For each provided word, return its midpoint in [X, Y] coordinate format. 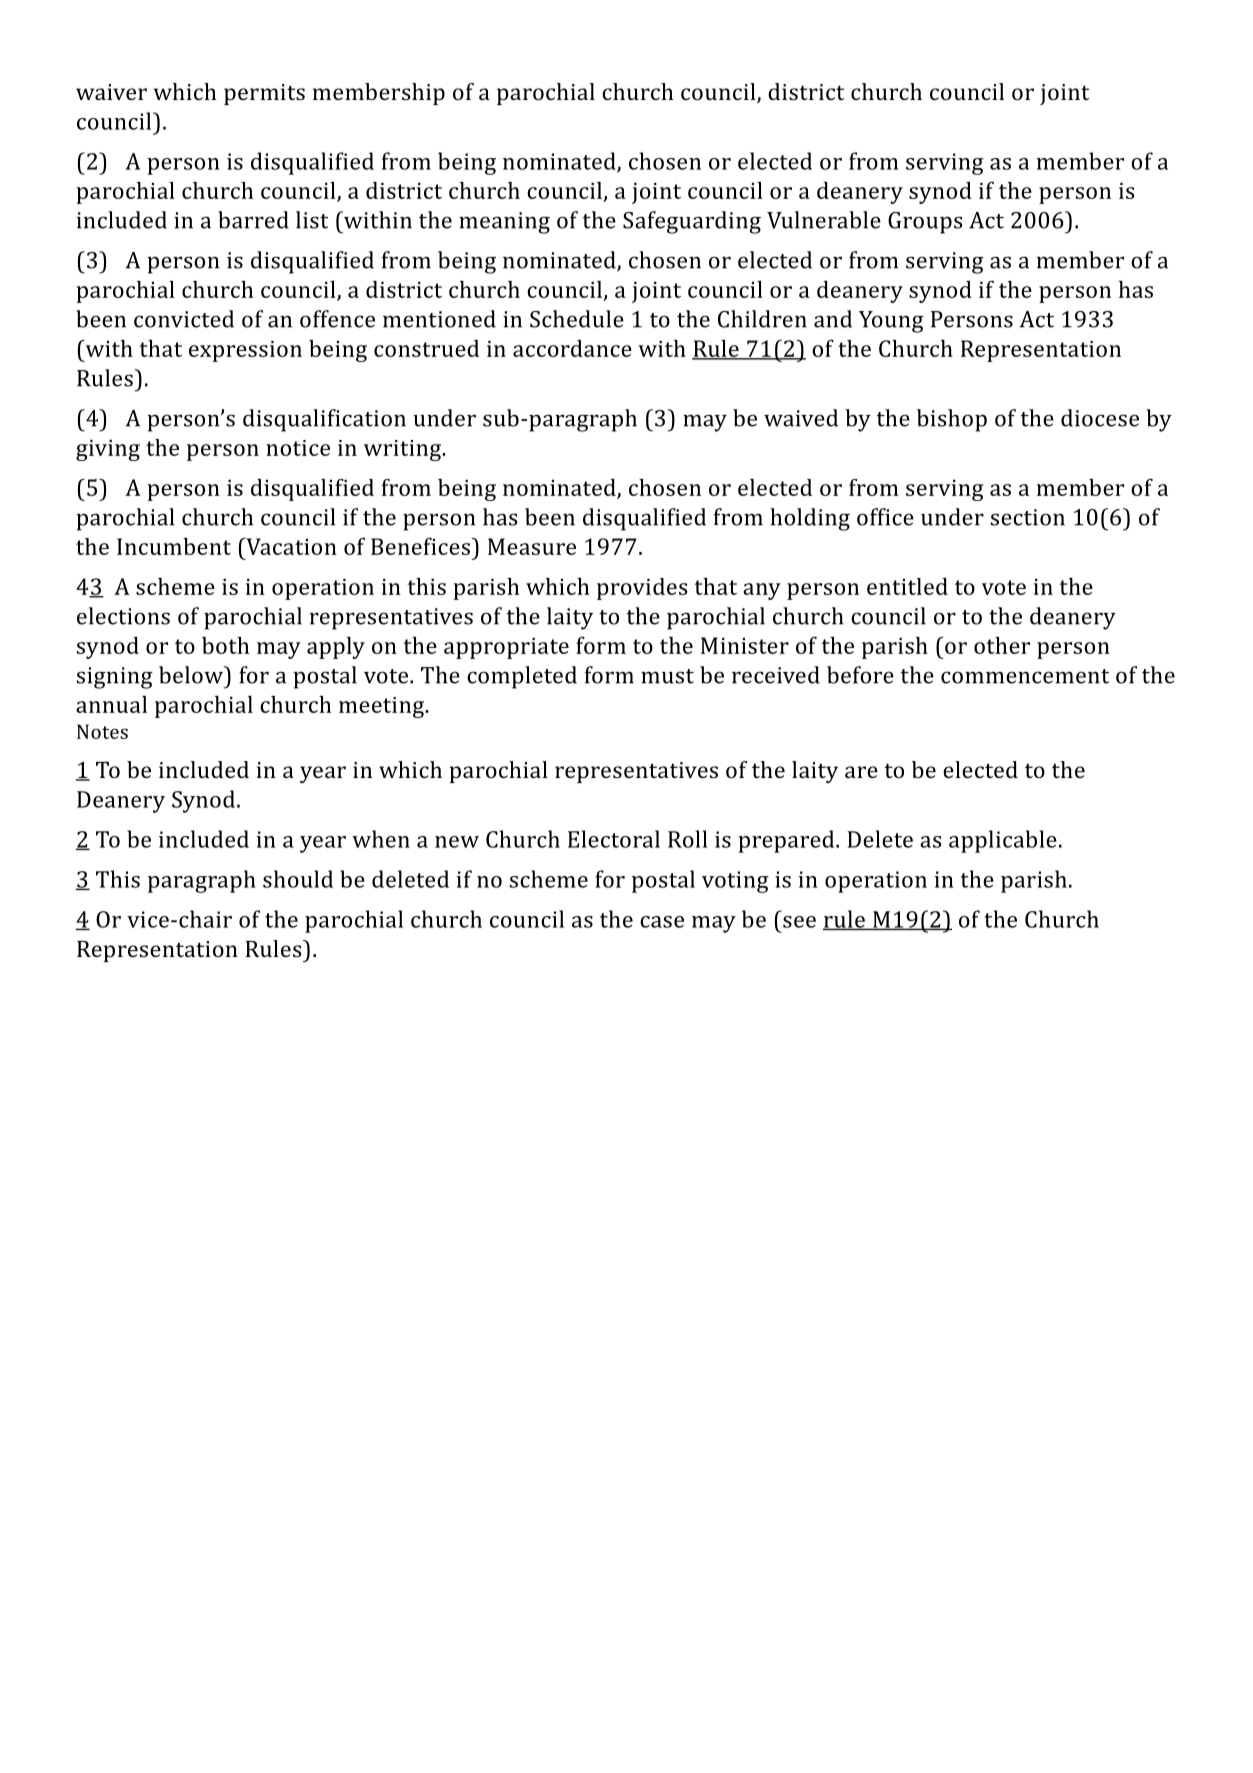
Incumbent [174, 546]
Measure [532, 546]
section [1028, 517]
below [192, 675]
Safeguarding [692, 222]
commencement [1025, 676]
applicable [1003, 841]
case [662, 922]
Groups [925, 223]
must [667, 676]
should [298, 879]
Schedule [577, 319]
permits [264, 94]
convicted [184, 319]
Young [891, 322]
